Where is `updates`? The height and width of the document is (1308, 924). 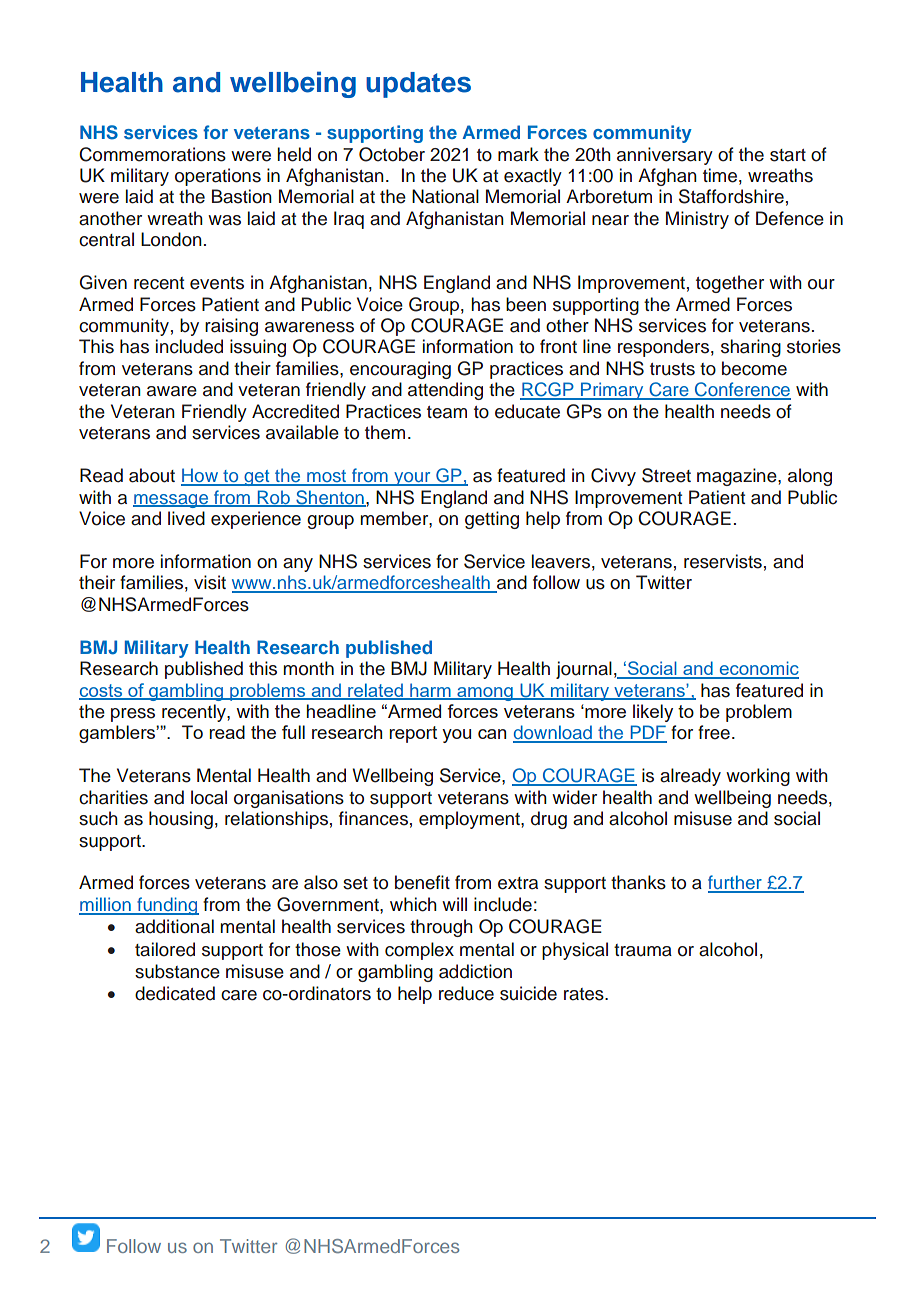 updates is located at coordinates (418, 85).
